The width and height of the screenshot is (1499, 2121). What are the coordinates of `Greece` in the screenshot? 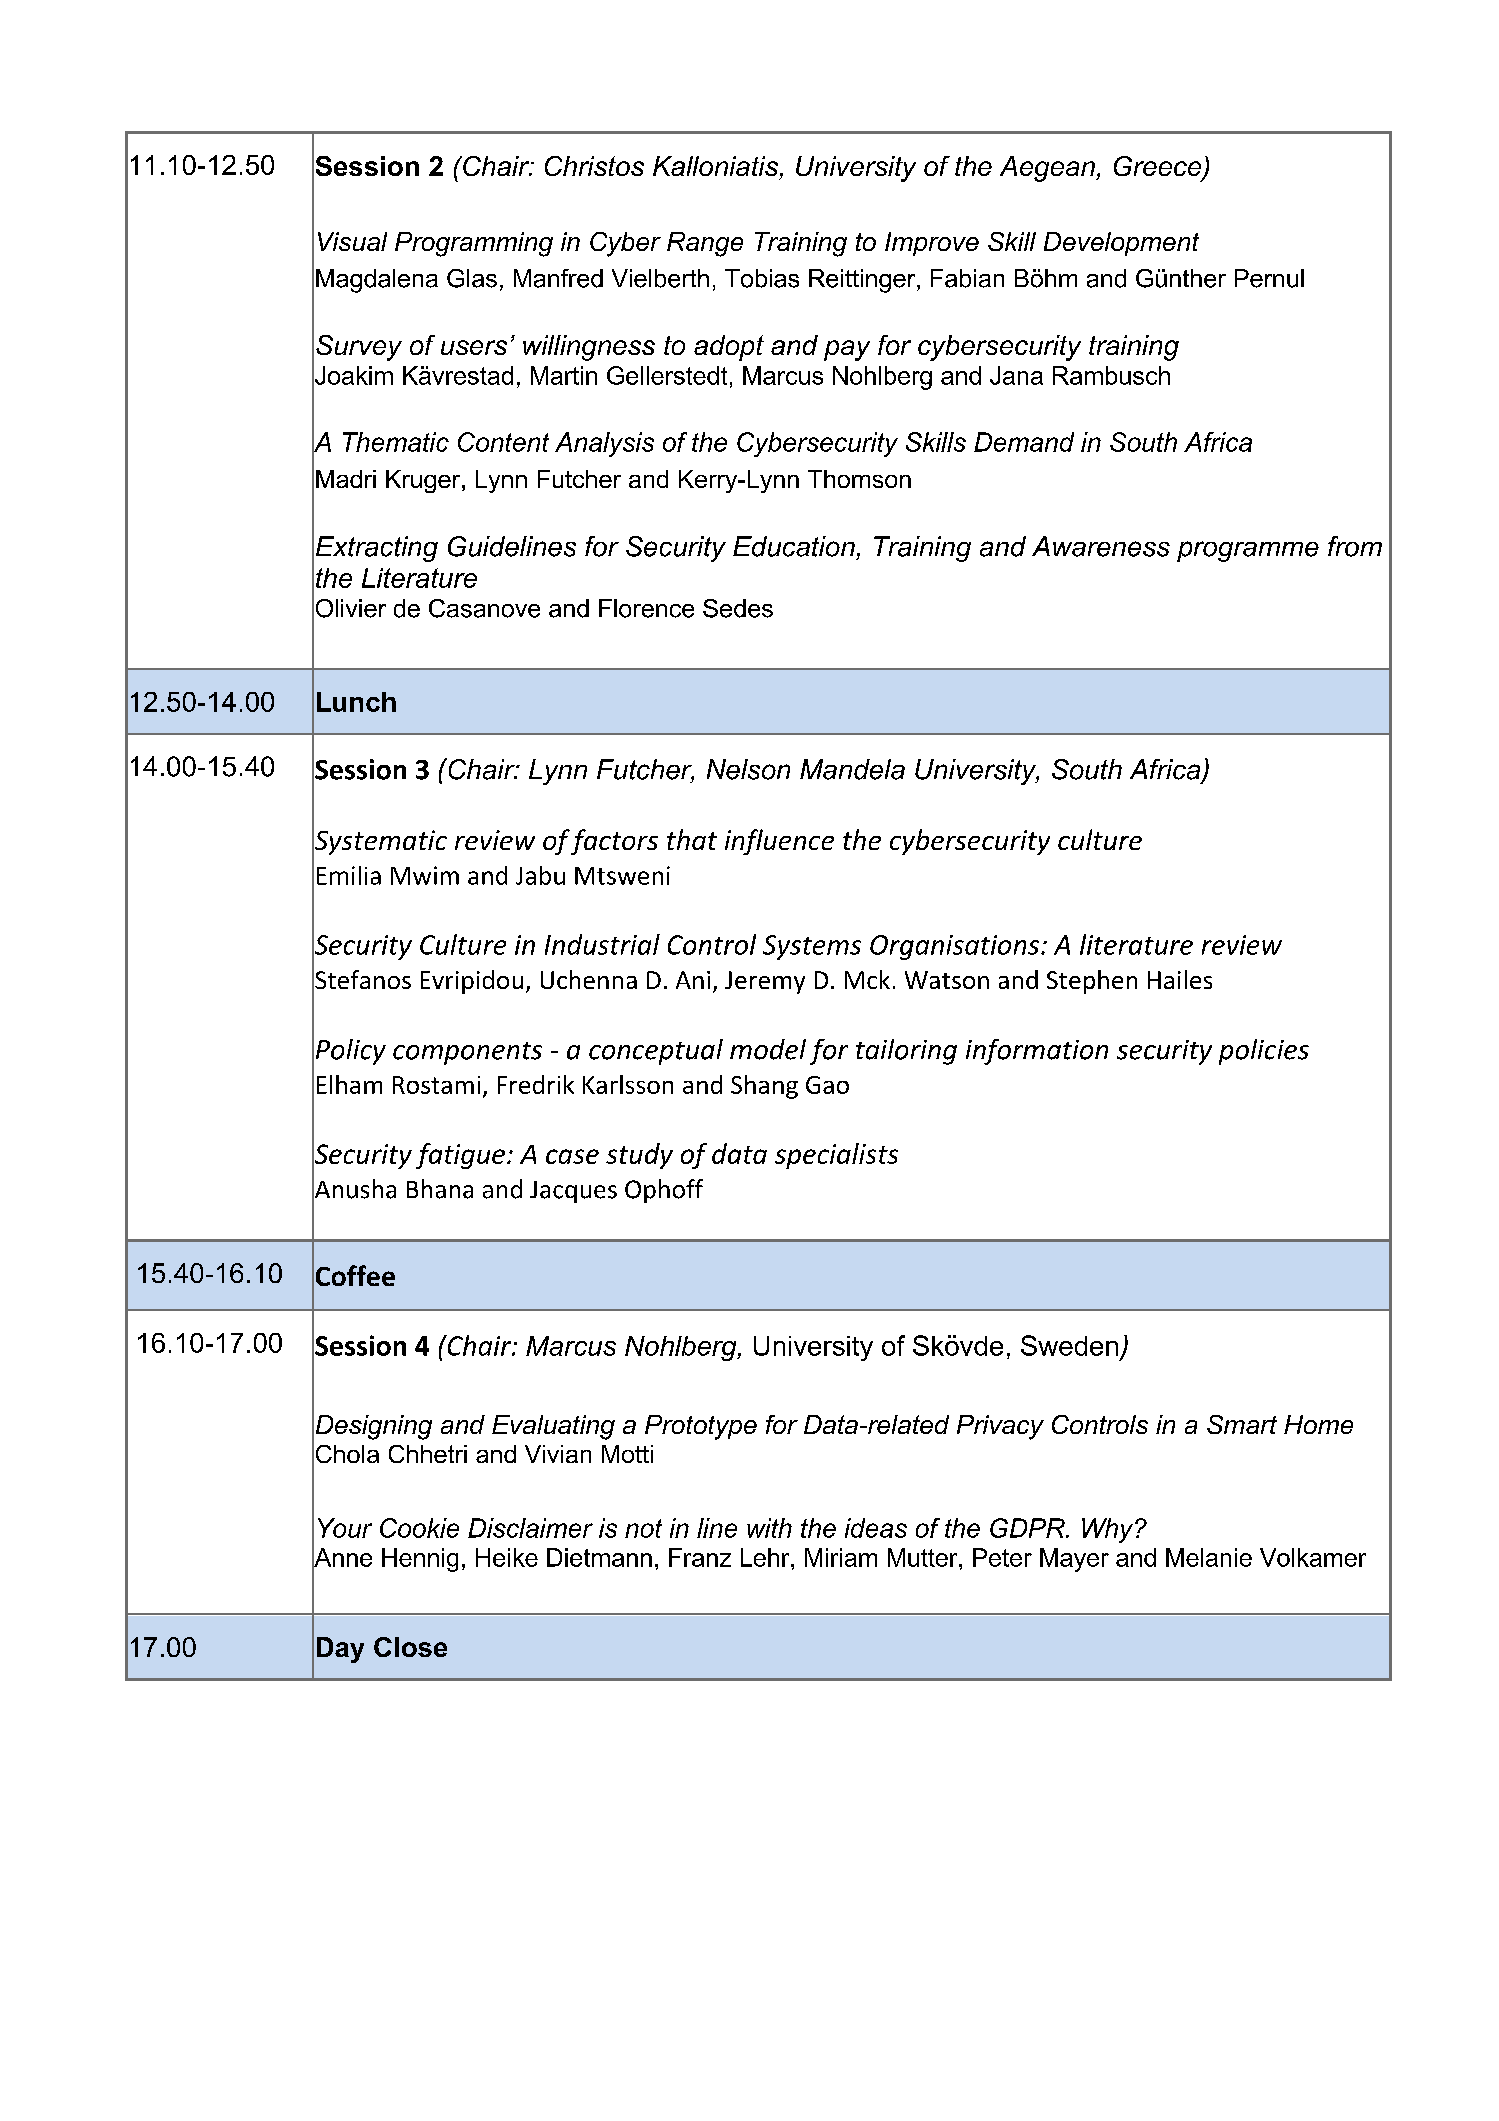 It's located at (1159, 167).
